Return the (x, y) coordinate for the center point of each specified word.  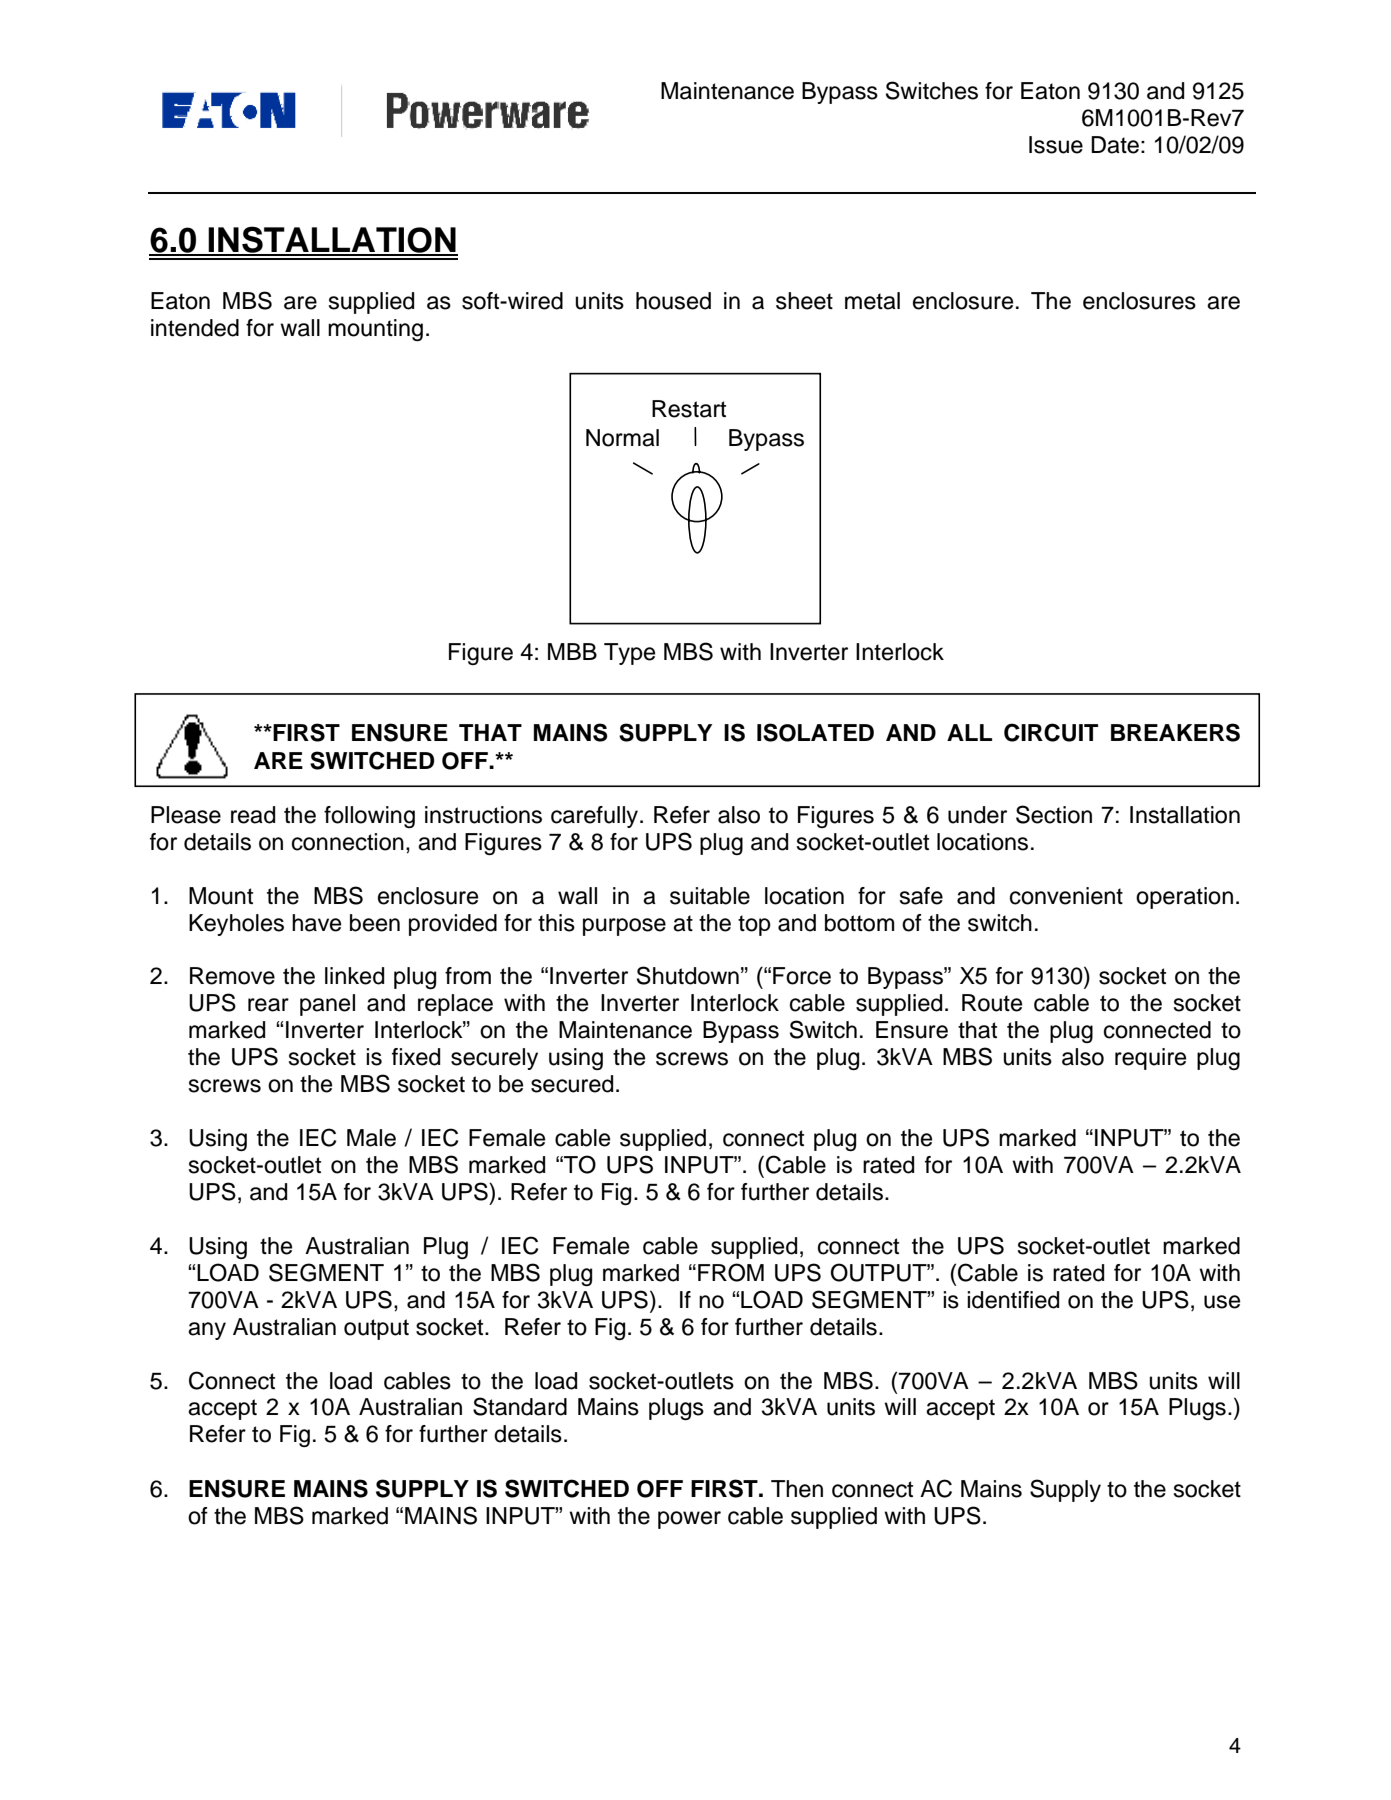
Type (629, 654)
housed (673, 301)
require (1150, 1059)
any (207, 1331)
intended (195, 328)
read (253, 815)
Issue (1056, 145)
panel (327, 1005)
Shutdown (688, 975)
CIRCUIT (1051, 732)
